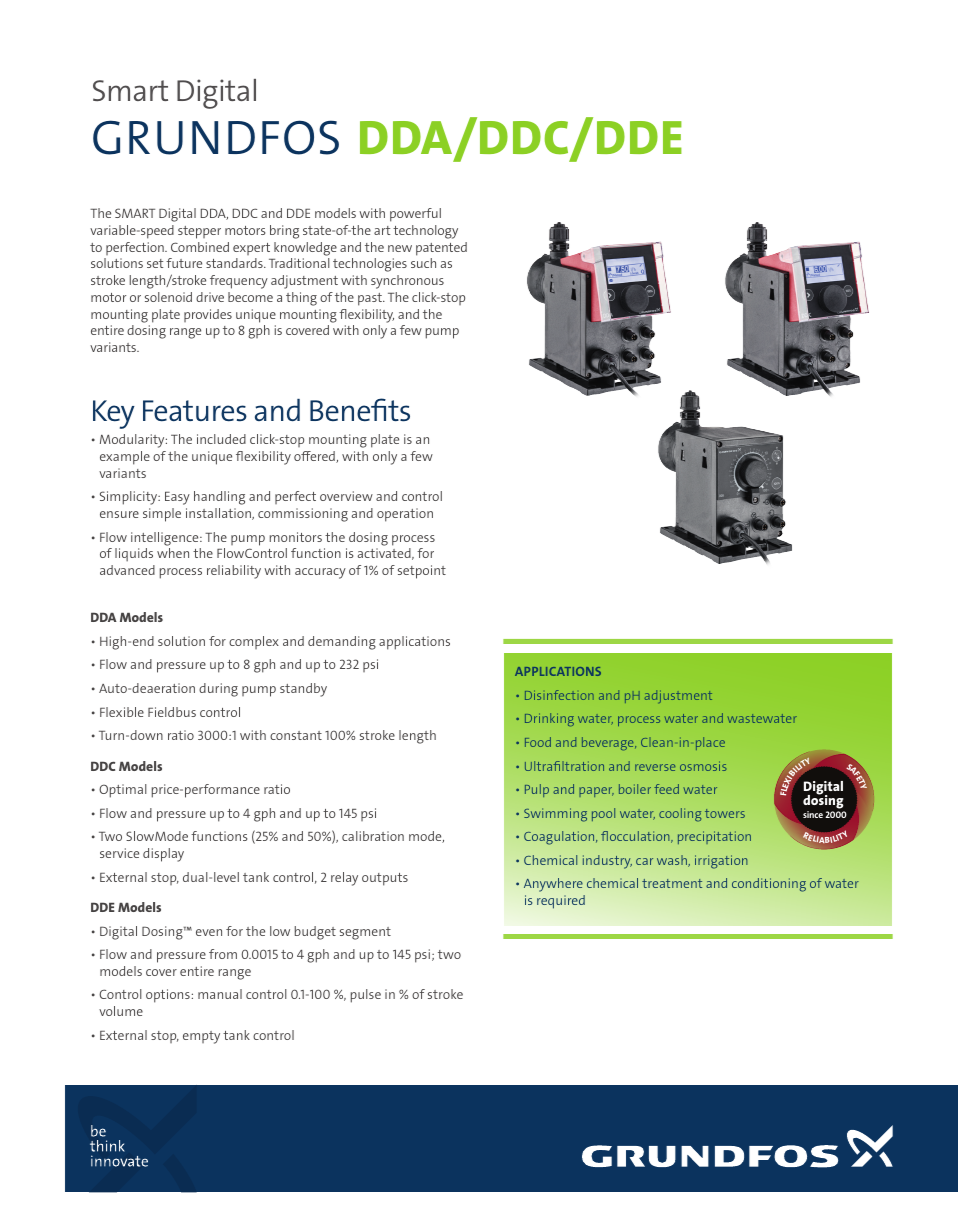 This document has height=1232, width=958. I want to click on Optimal, so click(123, 791).
